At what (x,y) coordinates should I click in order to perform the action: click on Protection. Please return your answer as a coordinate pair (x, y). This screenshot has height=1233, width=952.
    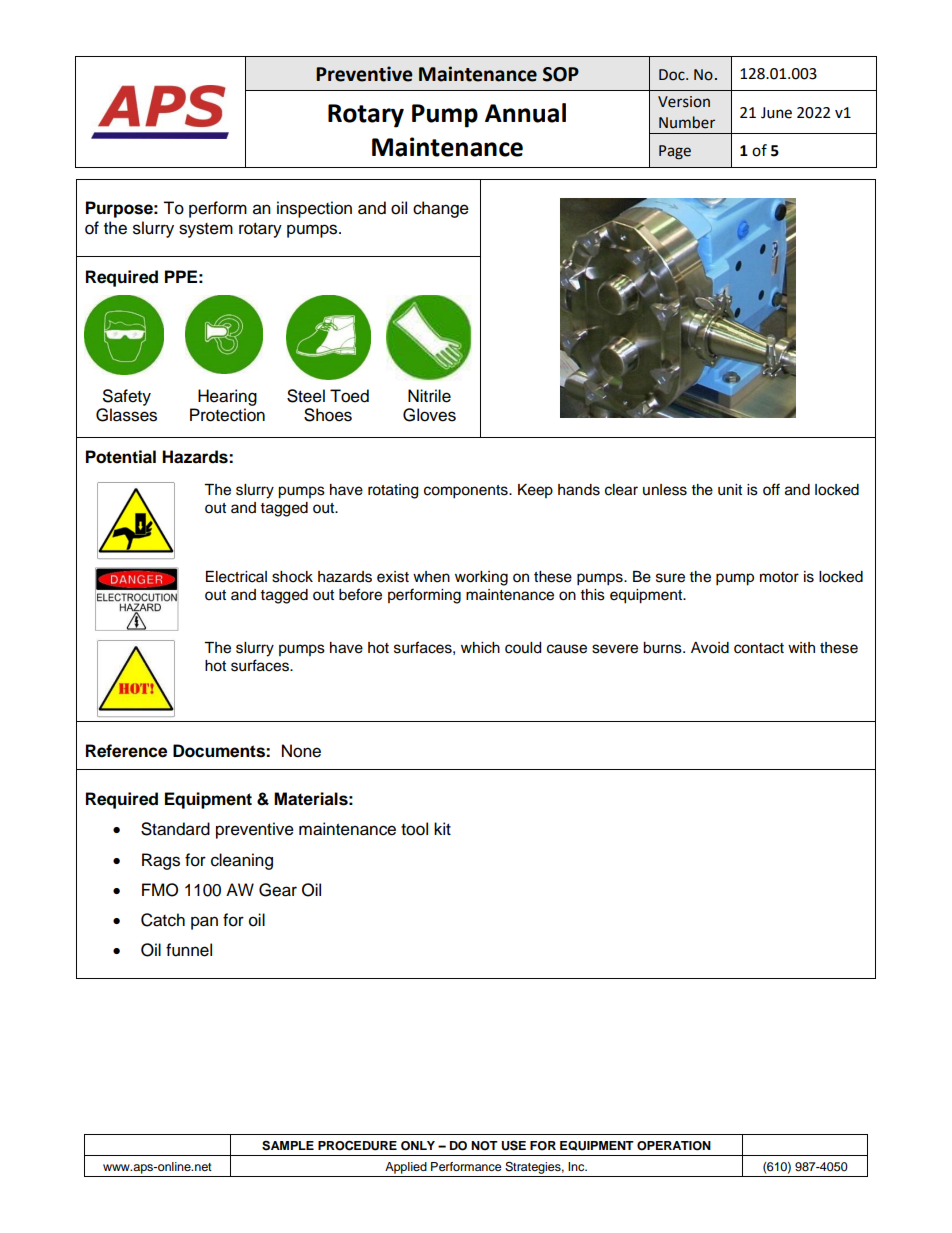
    Looking at the image, I should click on (227, 415).
